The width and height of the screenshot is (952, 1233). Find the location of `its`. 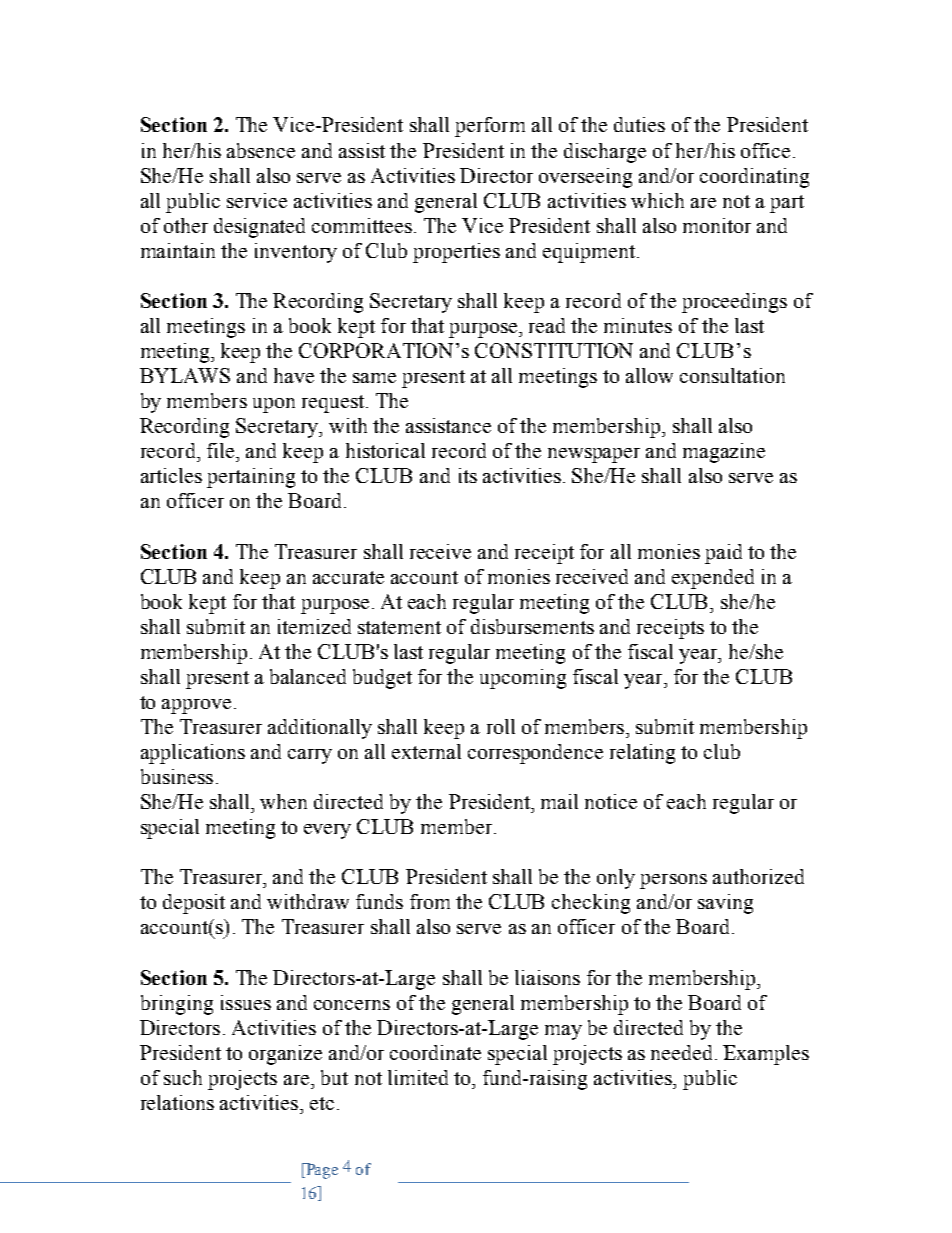

its is located at coordinates (468, 475).
